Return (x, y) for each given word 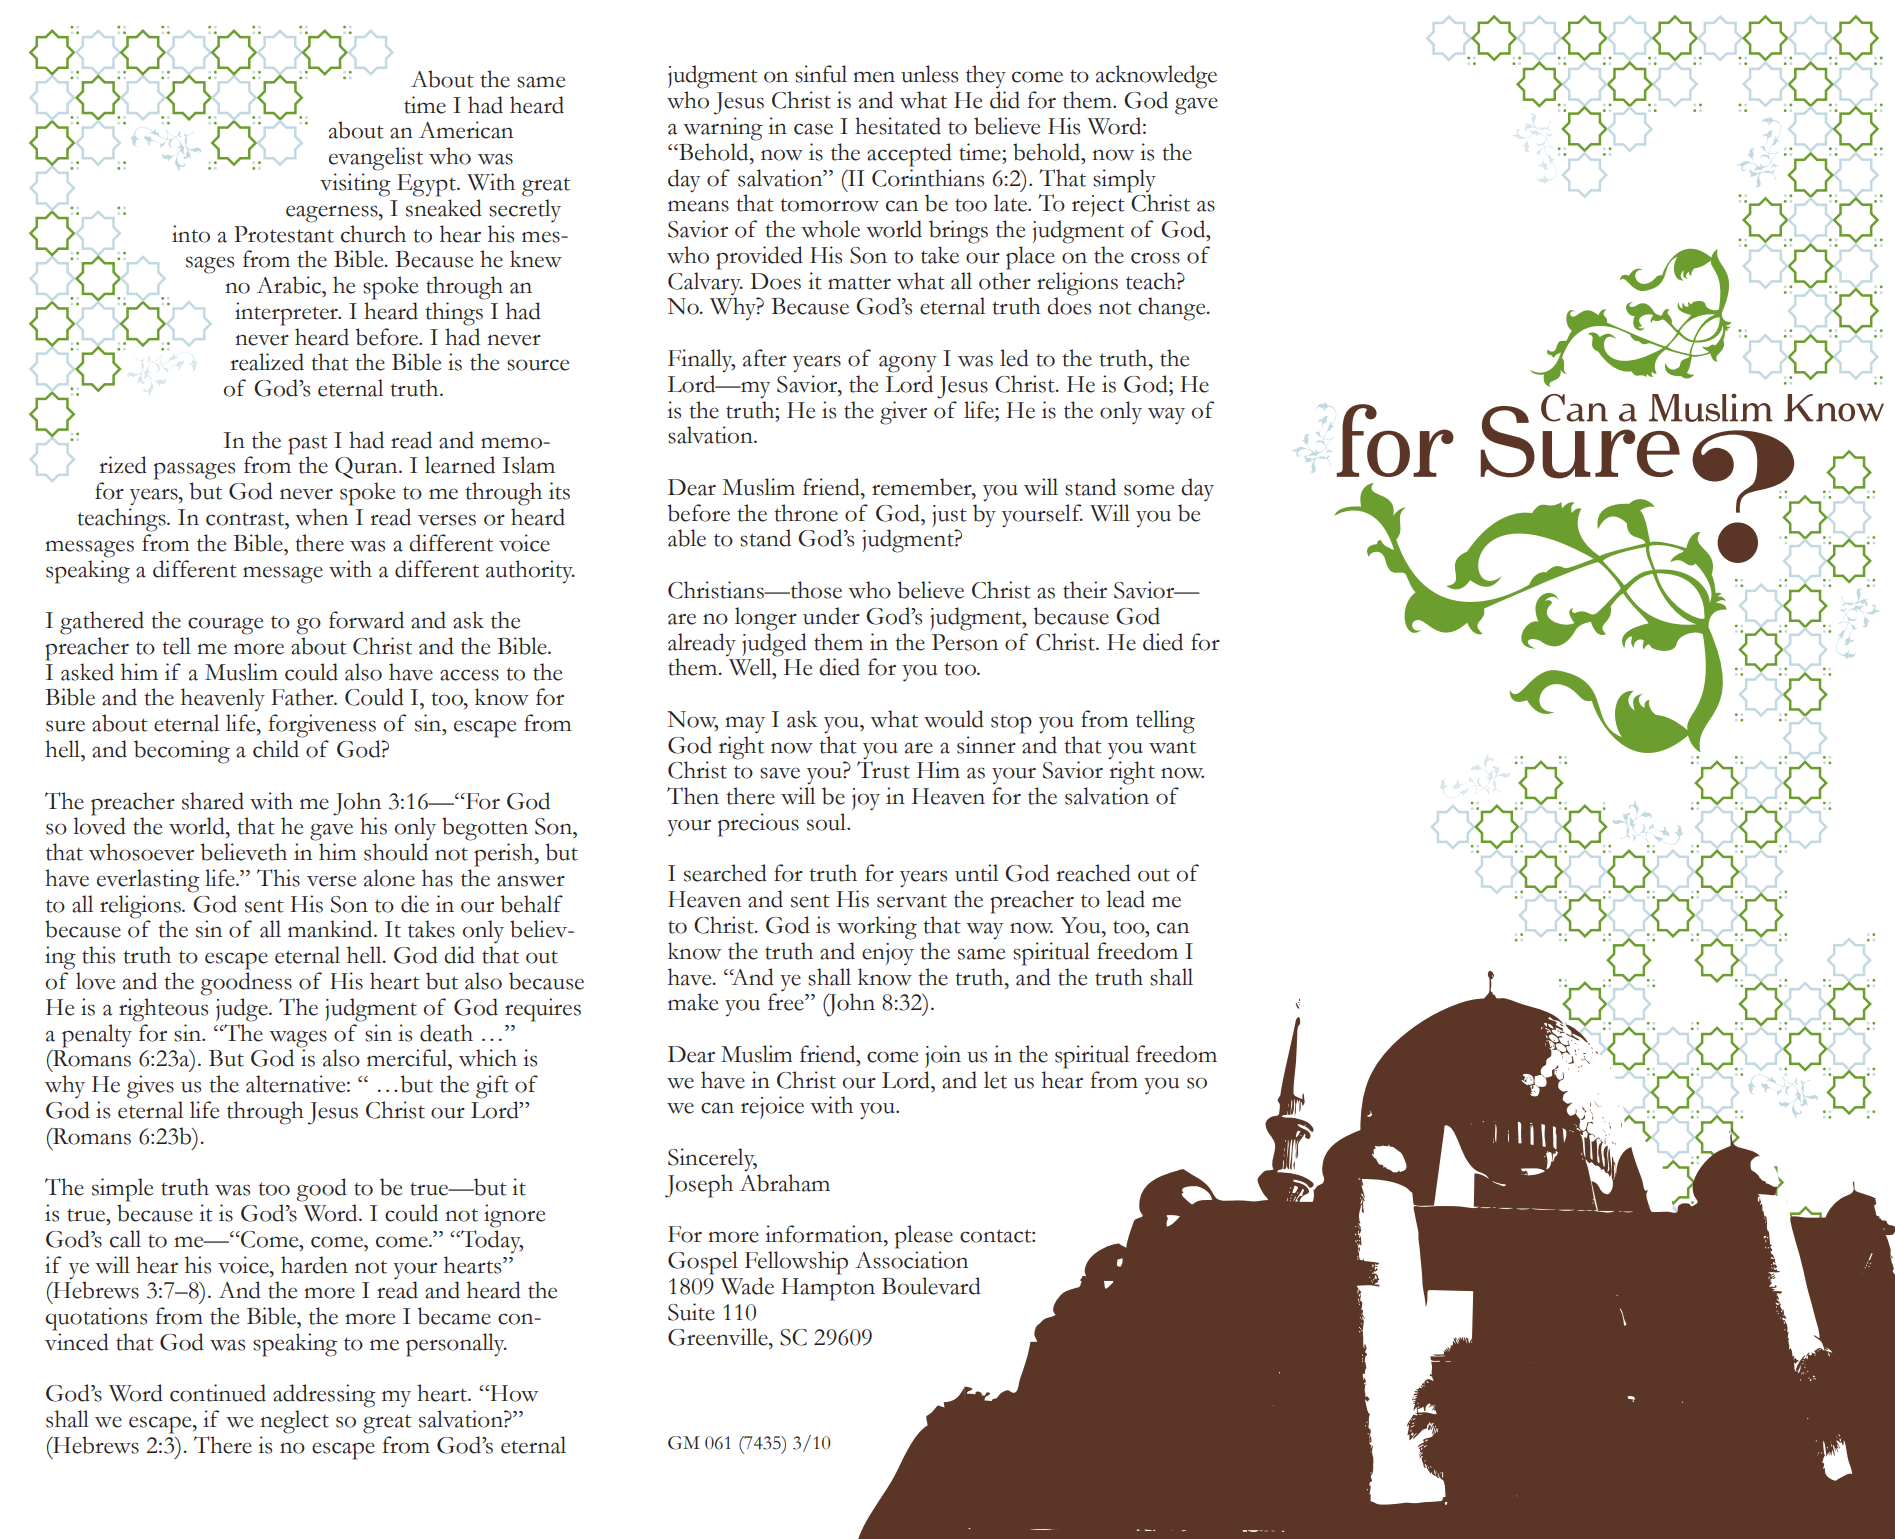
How (513, 1393)
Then (693, 796)
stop (1011, 724)
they (986, 76)
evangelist (376, 159)
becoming (182, 752)
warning (723, 129)
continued (218, 1393)
